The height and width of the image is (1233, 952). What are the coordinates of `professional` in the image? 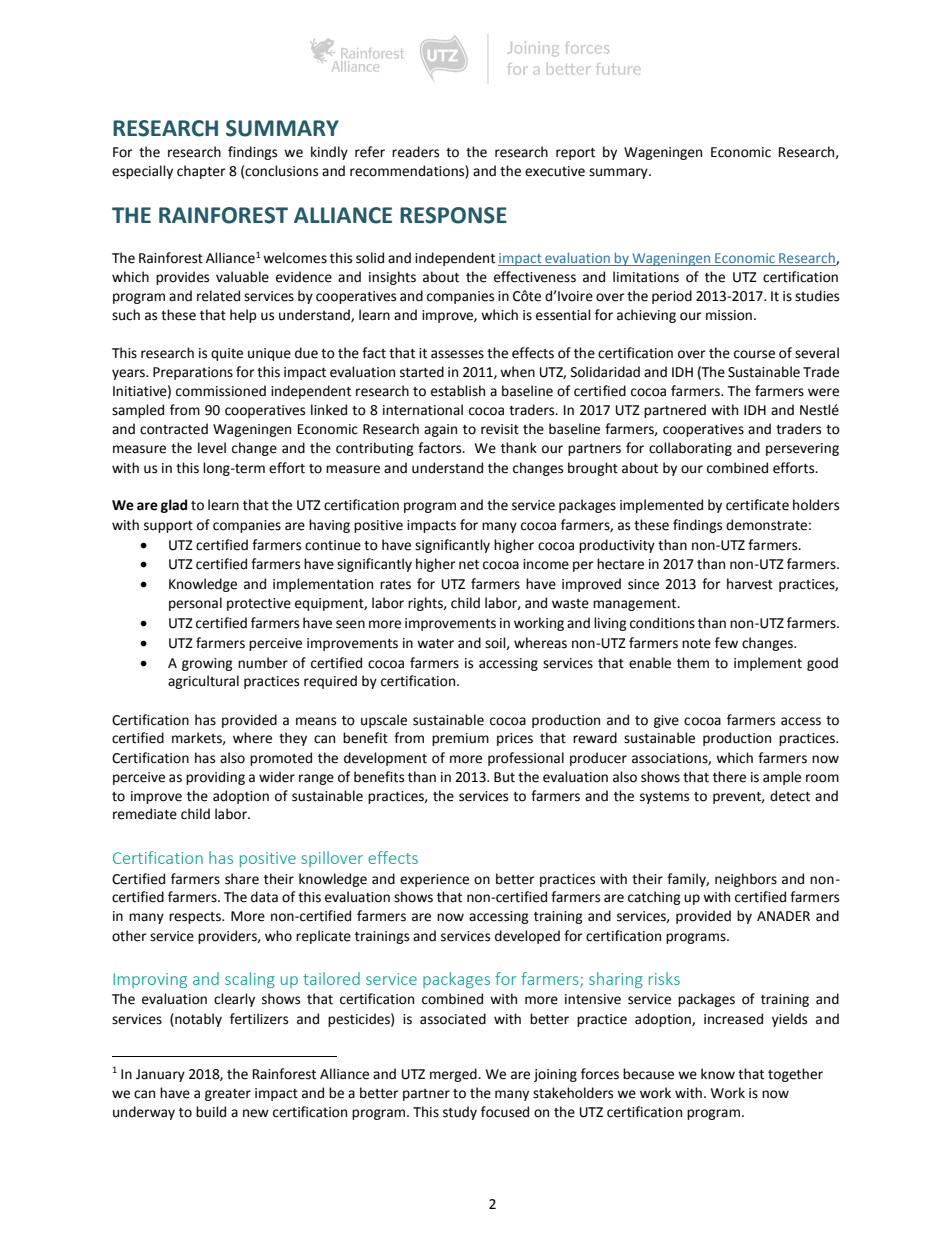 It's located at (526, 759).
